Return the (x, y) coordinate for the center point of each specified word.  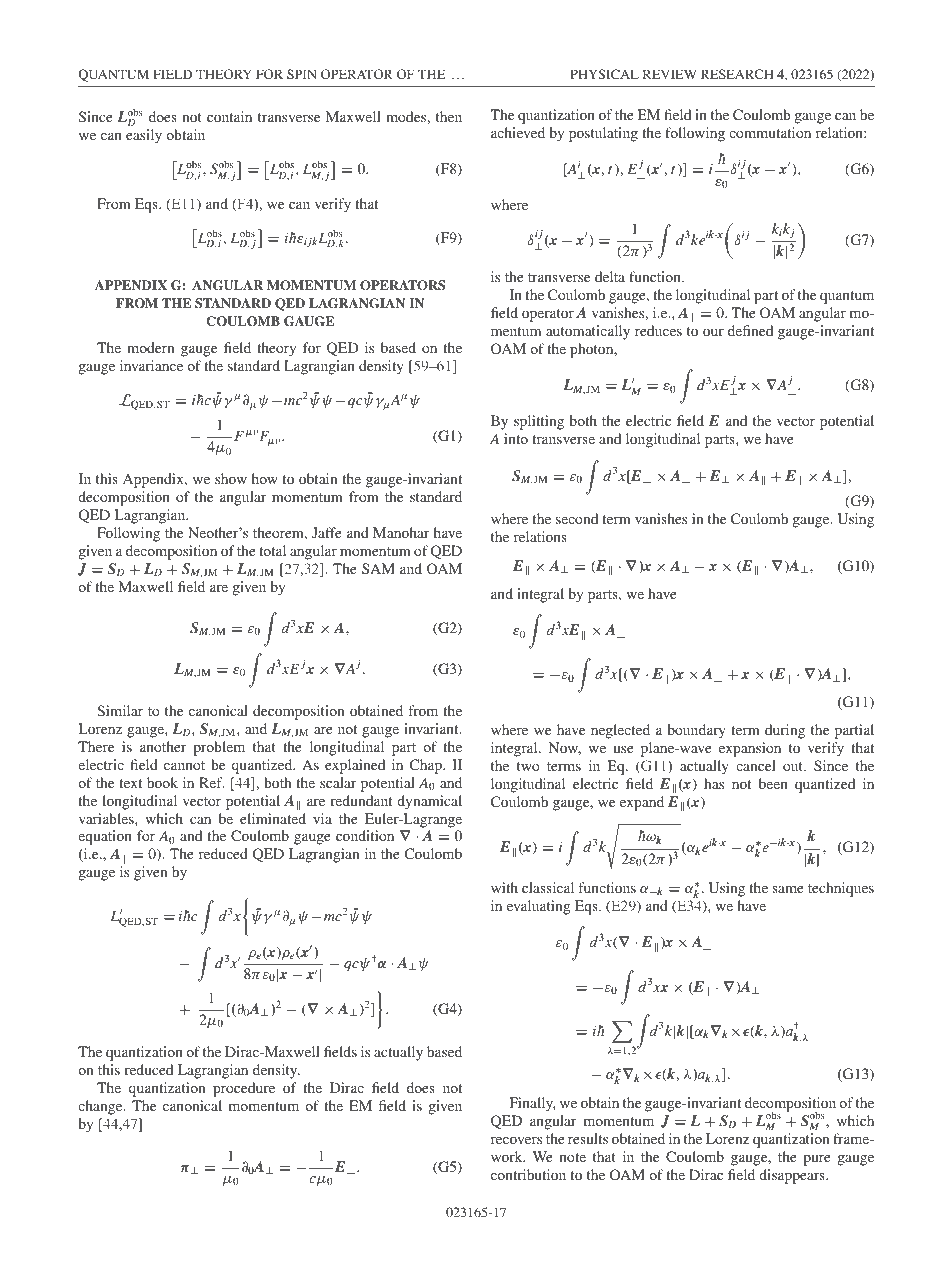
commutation (770, 132)
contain (229, 116)
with (504, 887)
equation (105, 837)
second (577, 518)
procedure (244, 1089)
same (788, 889)
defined (750, 330)
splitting (539, 422)
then (449, 116)
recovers (516, 1140)
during (785, 731)
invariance (151, 365)
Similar (120, 710)
